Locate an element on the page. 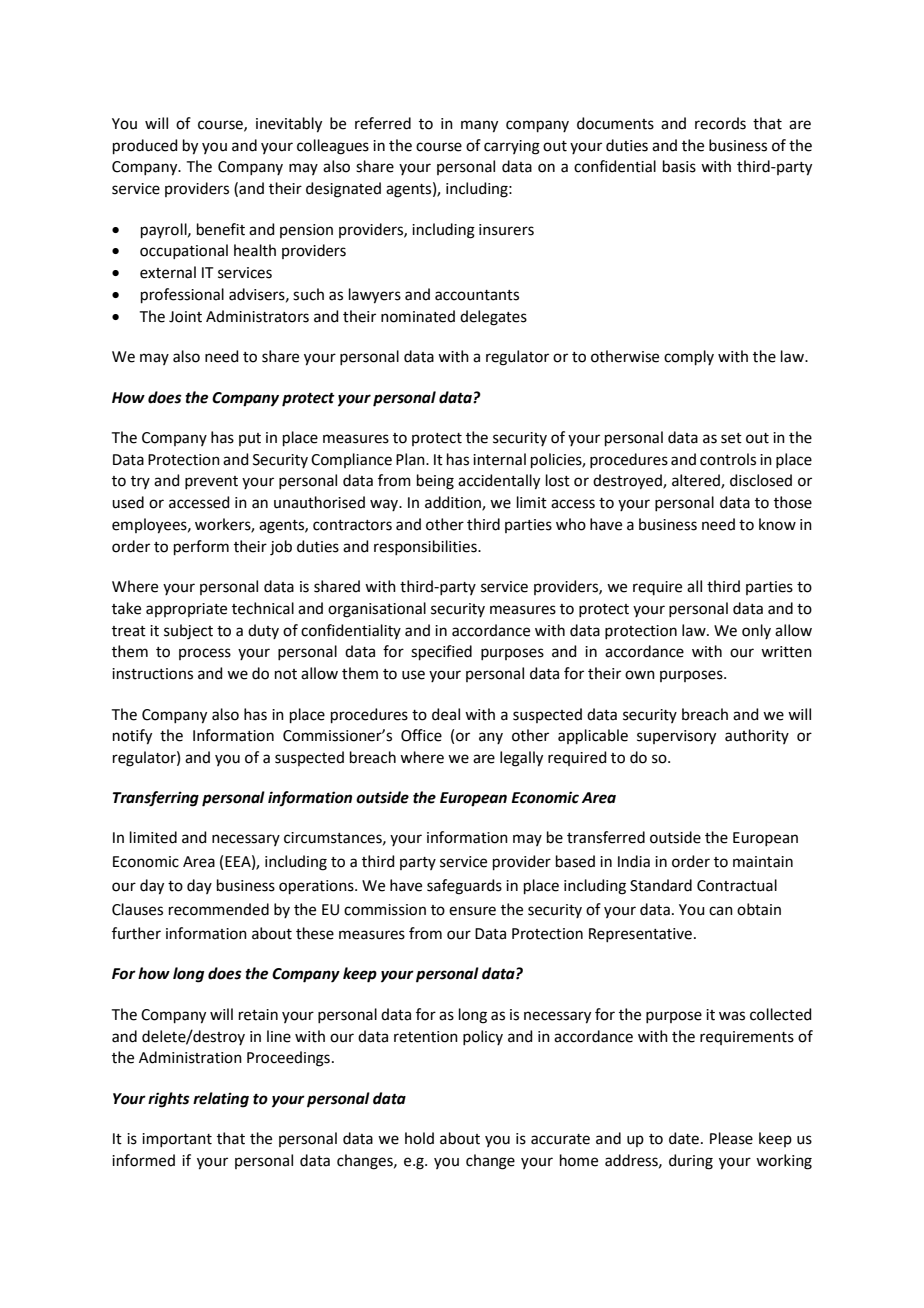 The width and height of the document is (924, 1308). internal is located at coordinates (499, 459).
